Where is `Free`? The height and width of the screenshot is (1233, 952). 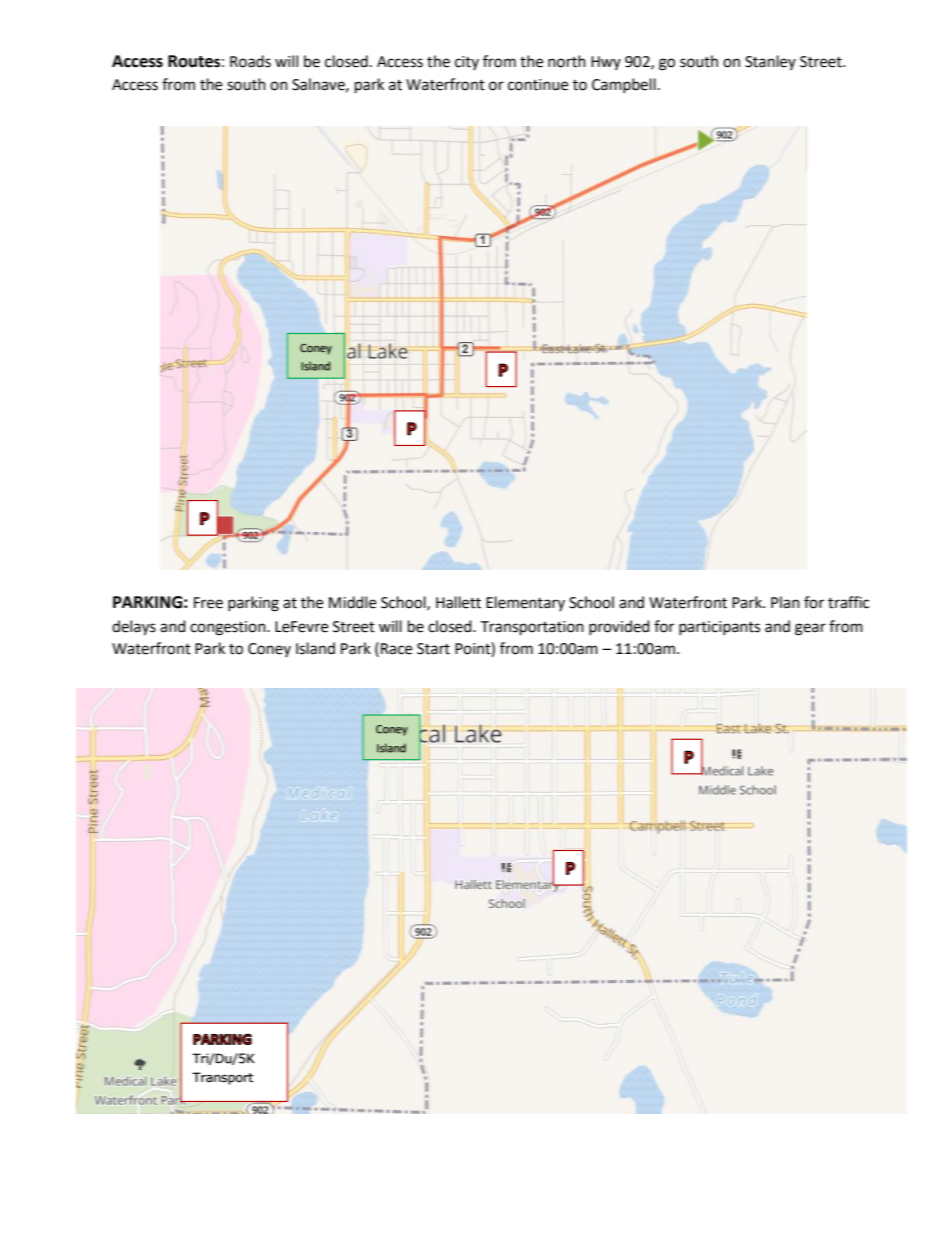
Free is located at coordinates (208, 603).
